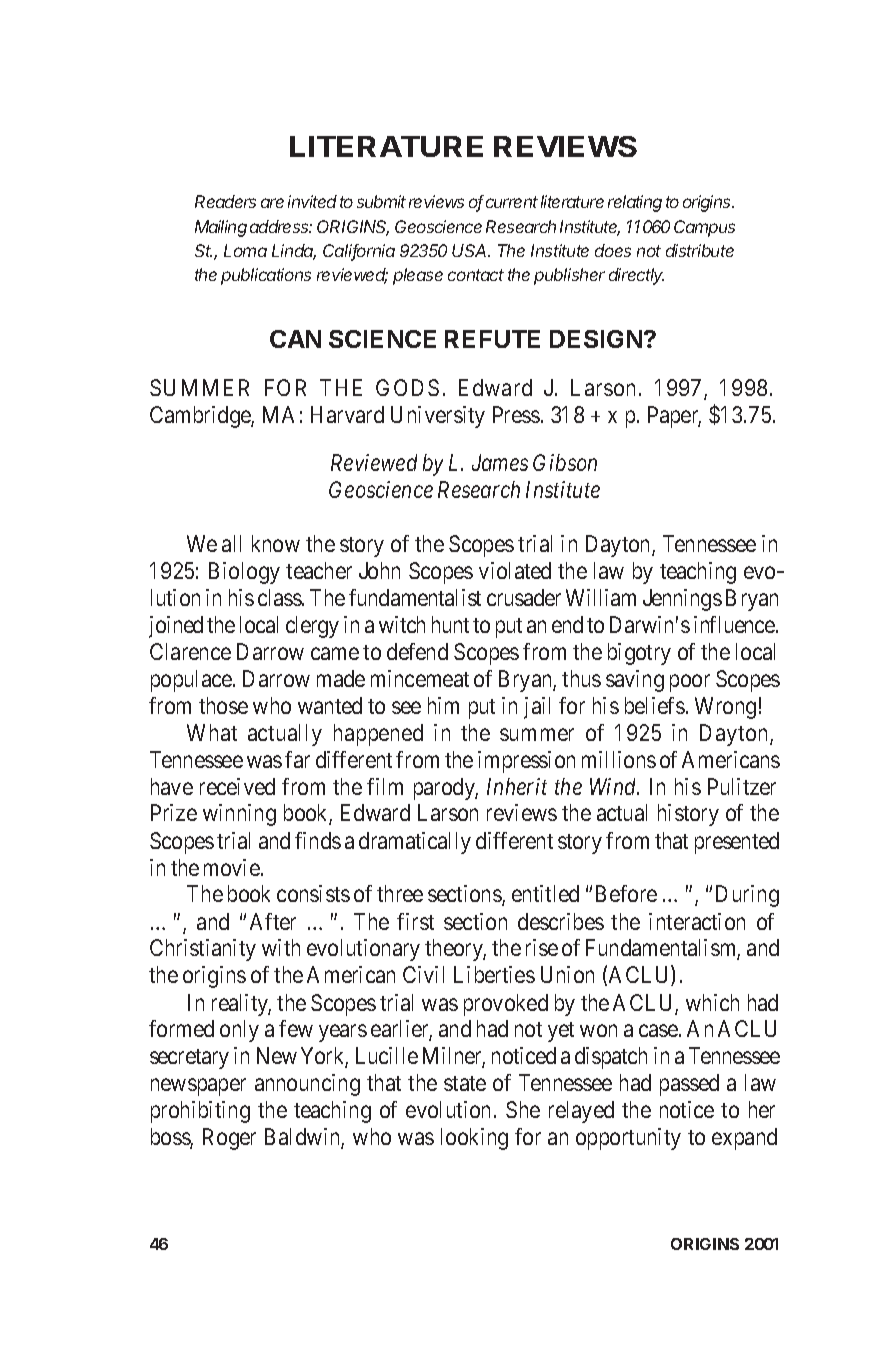 This screenshot has height=1345, width=896. Describe the element at coordinates (597, 339) in the screenshot. I see `DESIGN` at that location.
